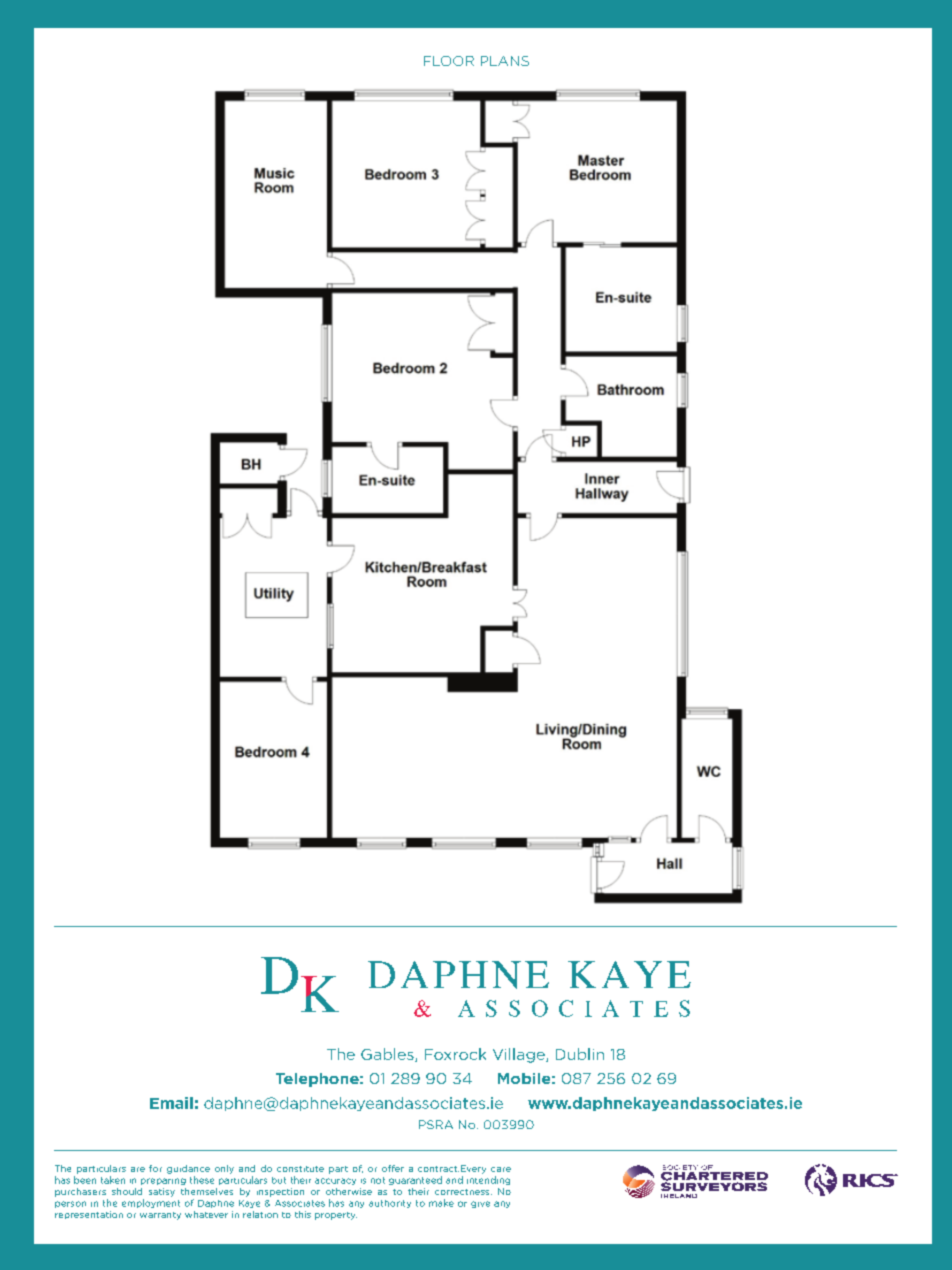 The image size is (952, 1270). Describe the element at coordinates (580, 1054) in the image. I see `Dublin` at that location.
